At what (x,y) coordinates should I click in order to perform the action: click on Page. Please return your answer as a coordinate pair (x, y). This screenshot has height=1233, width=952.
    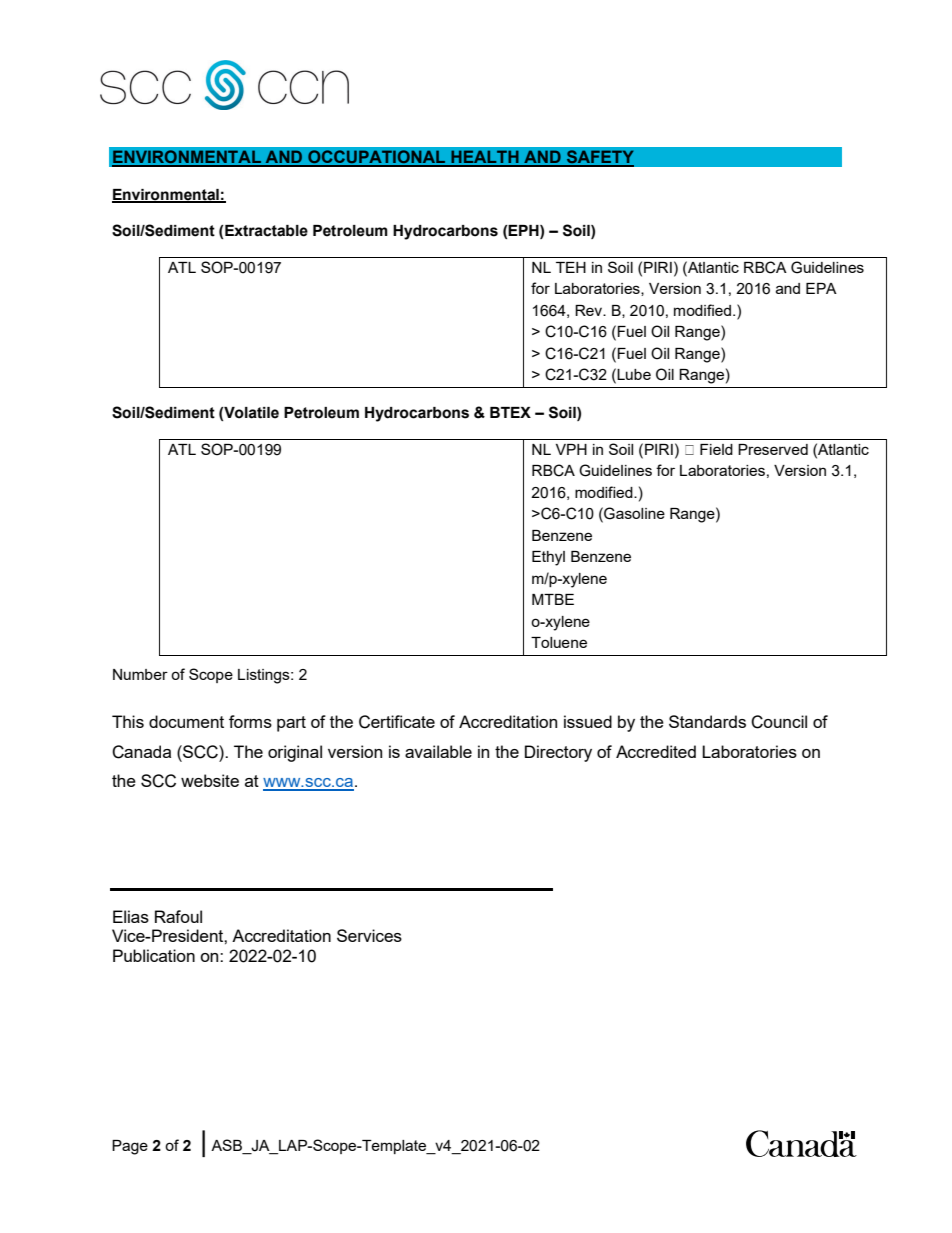
    Looking at the image, I should click on (130, 1147).
